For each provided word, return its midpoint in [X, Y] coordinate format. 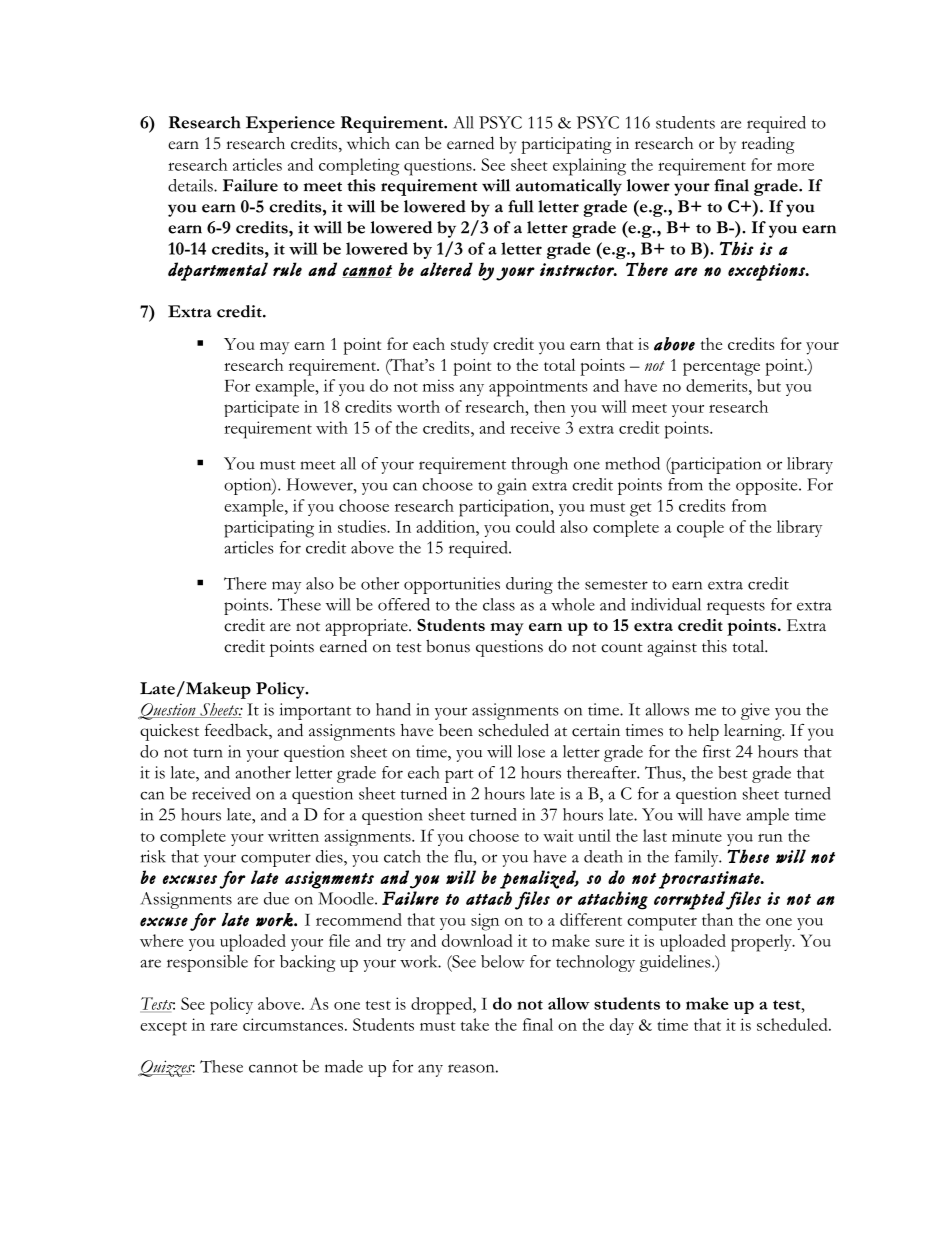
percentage [721, 369]
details [191, 185]
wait [558, 835]
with [332, 427]
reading [768, 145]
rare [223, 1027]
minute [697, 835]
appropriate [368, 627]
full [521, 206]
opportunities [452, 585]
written [293, 835]
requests [736, 608]
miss [438, 385]
